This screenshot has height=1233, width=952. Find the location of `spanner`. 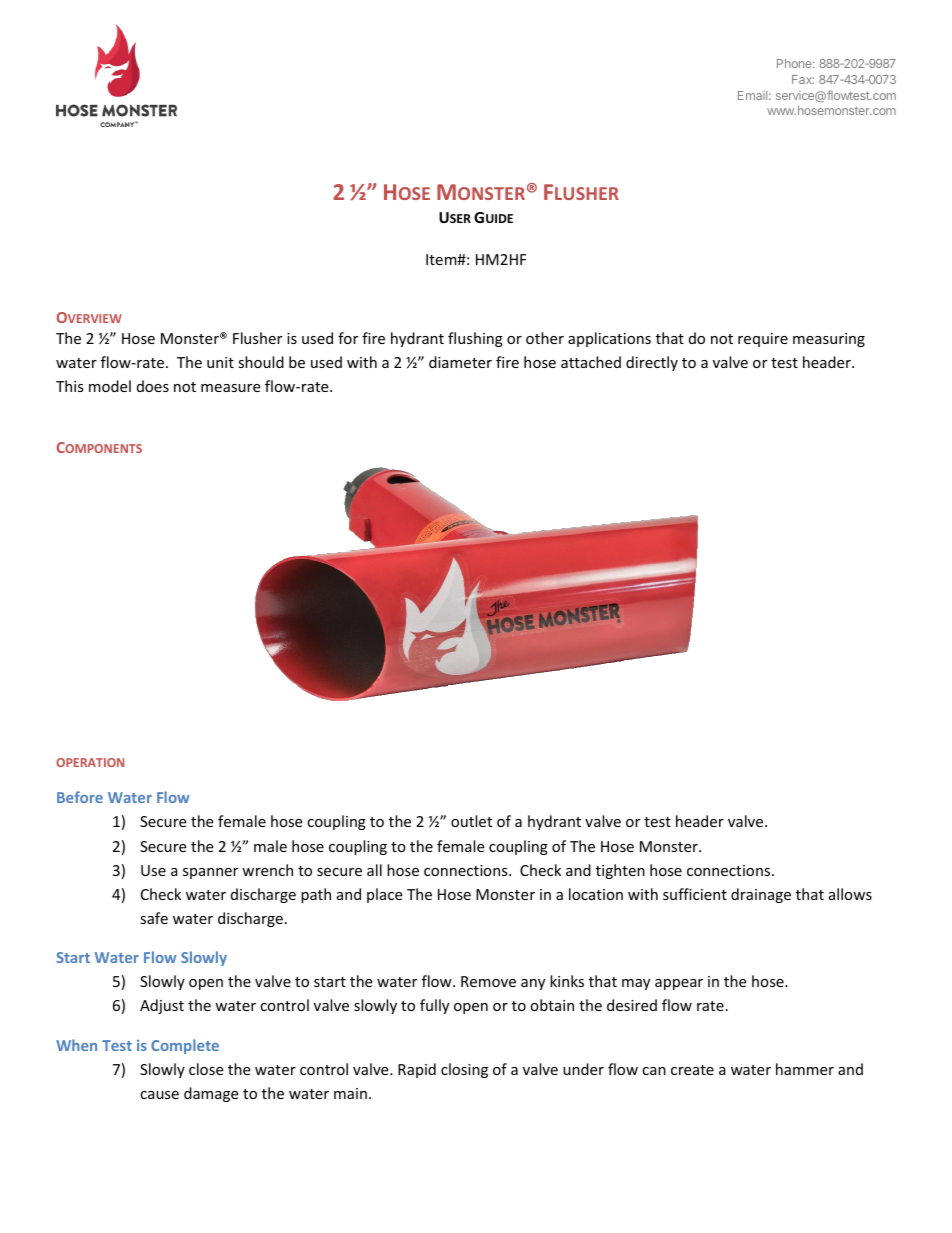

spanner is located at coordinates (210, 873).
